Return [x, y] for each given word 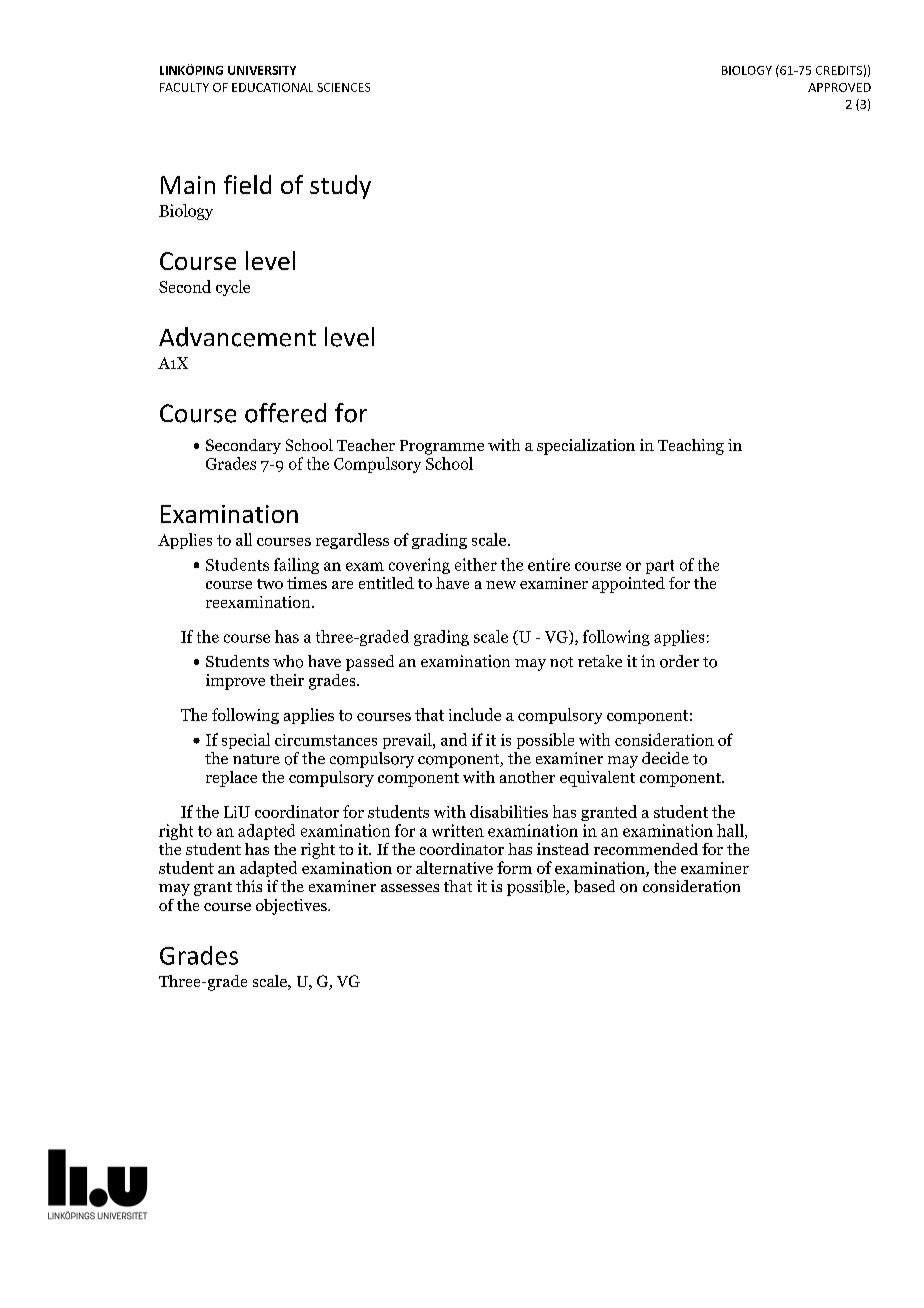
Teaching [691, 447]
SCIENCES [343, 87]
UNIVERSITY [262, 70]
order [679, 661]
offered [285, 413]
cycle [233, 288]
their [287, 680]
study [340, 187]
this [249, 886]
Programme [442, 447]
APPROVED [839, 87]
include [475, 714]
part [660, 567]
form [514, 867]
